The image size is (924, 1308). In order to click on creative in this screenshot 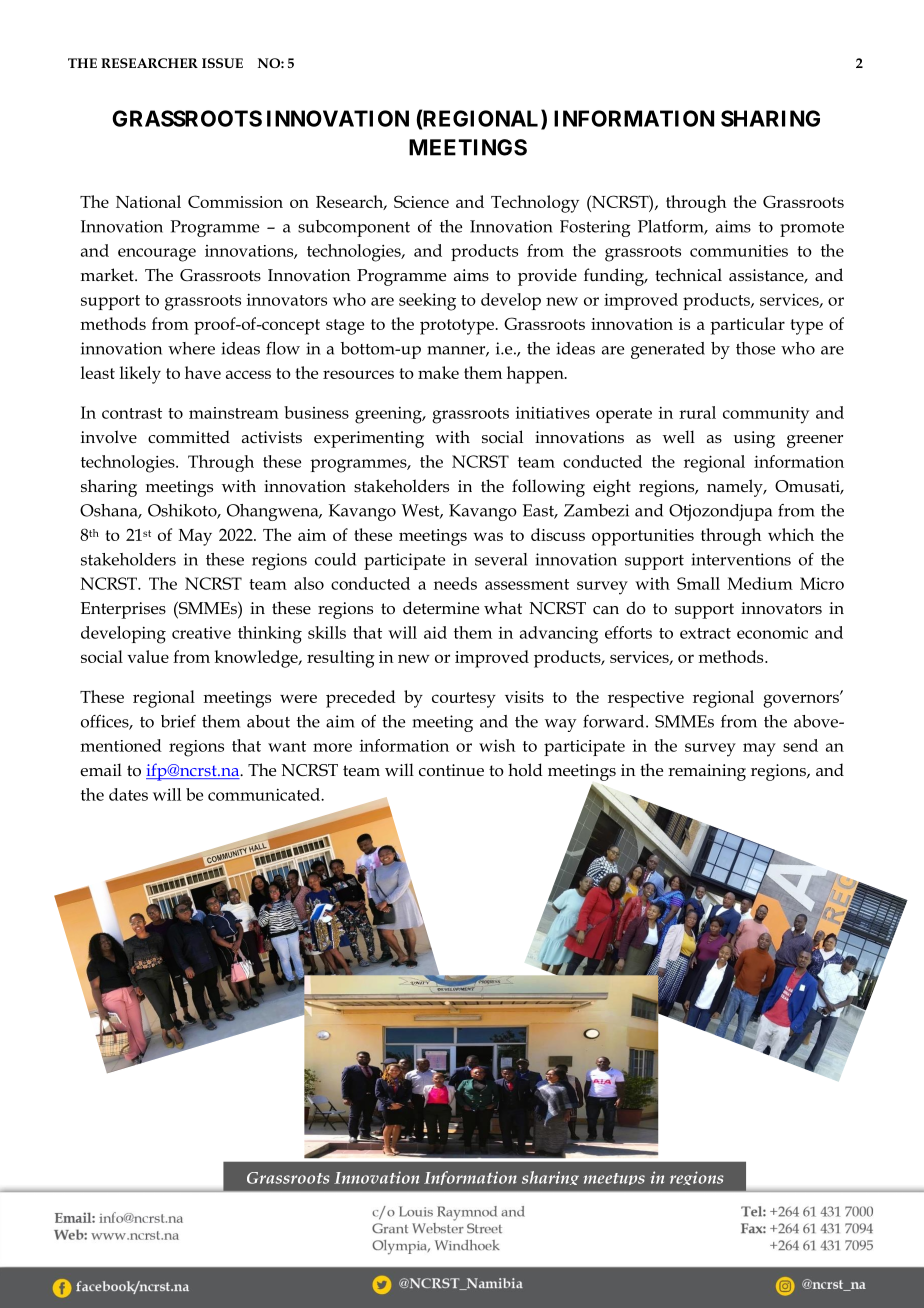, I will do `click(201, 633)`.
